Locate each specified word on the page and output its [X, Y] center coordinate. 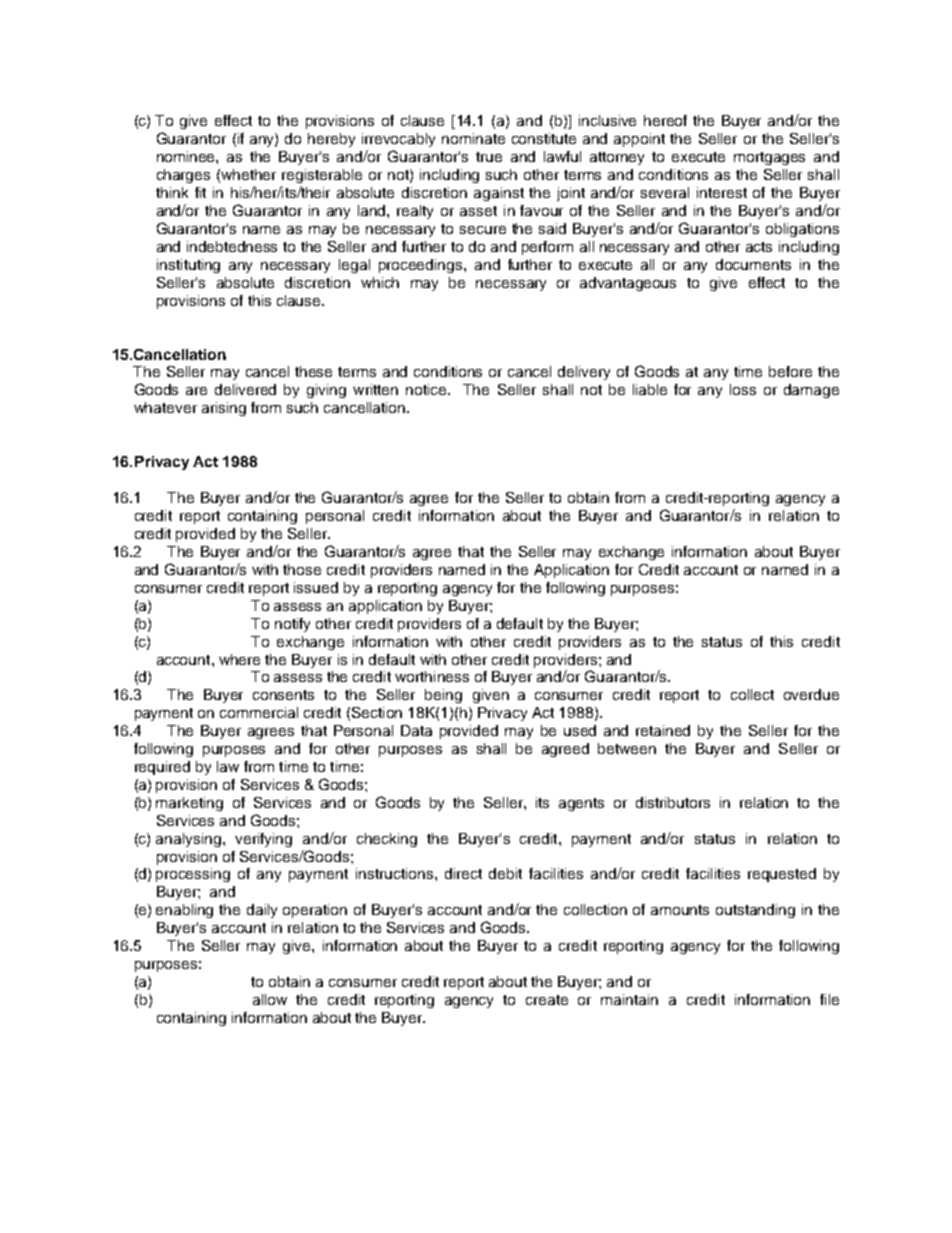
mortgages [769, 158]
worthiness [432, 676]
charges [183, 176]
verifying [263, 840]
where [239, 659]
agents [581, 804]
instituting [188, 266]
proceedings [422, 266]
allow [270, 999]
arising [224, 409]
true [489, 157]
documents [753, 264]
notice [427, 389]
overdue [811, 694]
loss [743, 389]
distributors [673, 802]
